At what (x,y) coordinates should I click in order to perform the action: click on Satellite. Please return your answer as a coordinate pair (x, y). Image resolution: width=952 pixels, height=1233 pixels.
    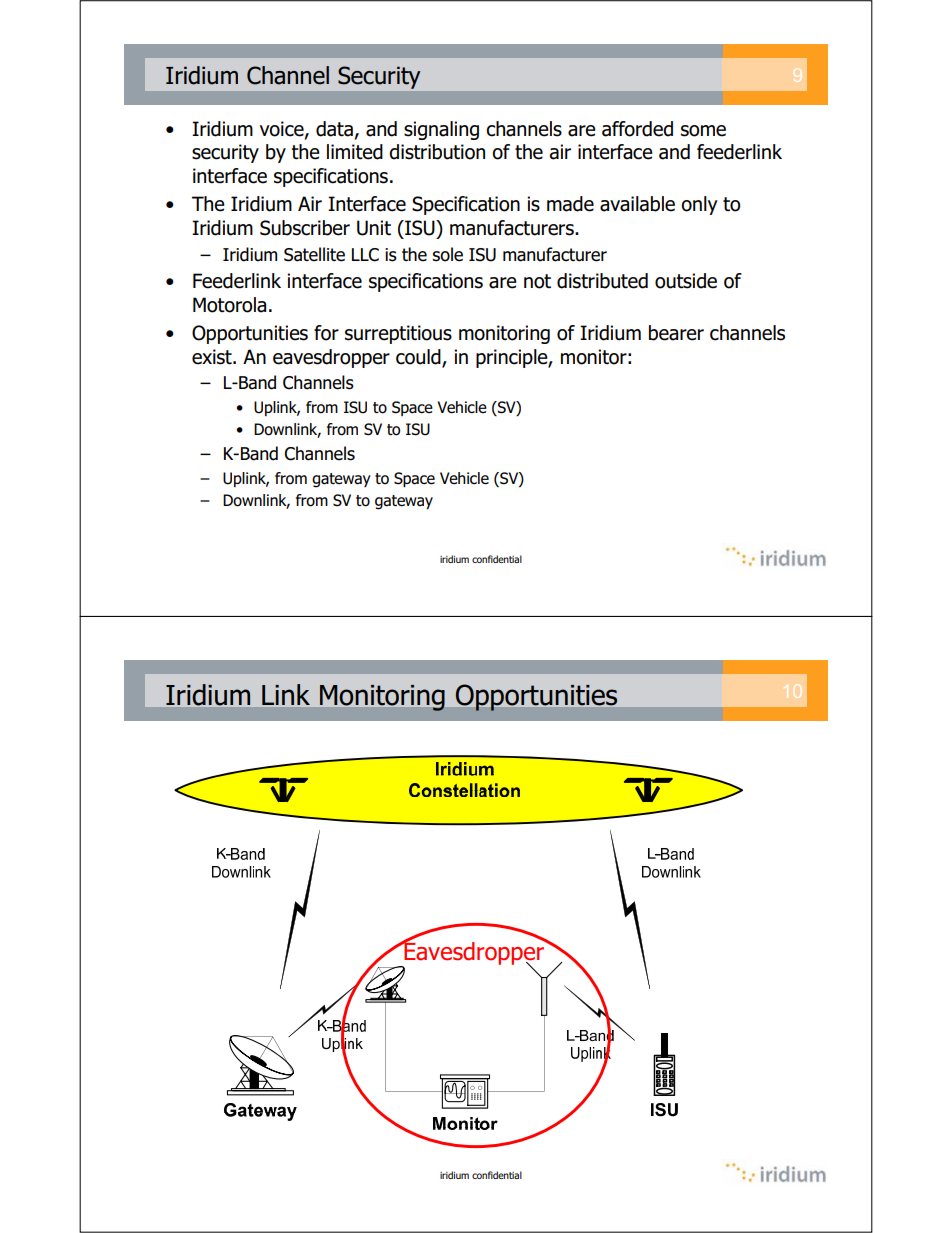
    Looking at the image, I should click on (314, 254).
